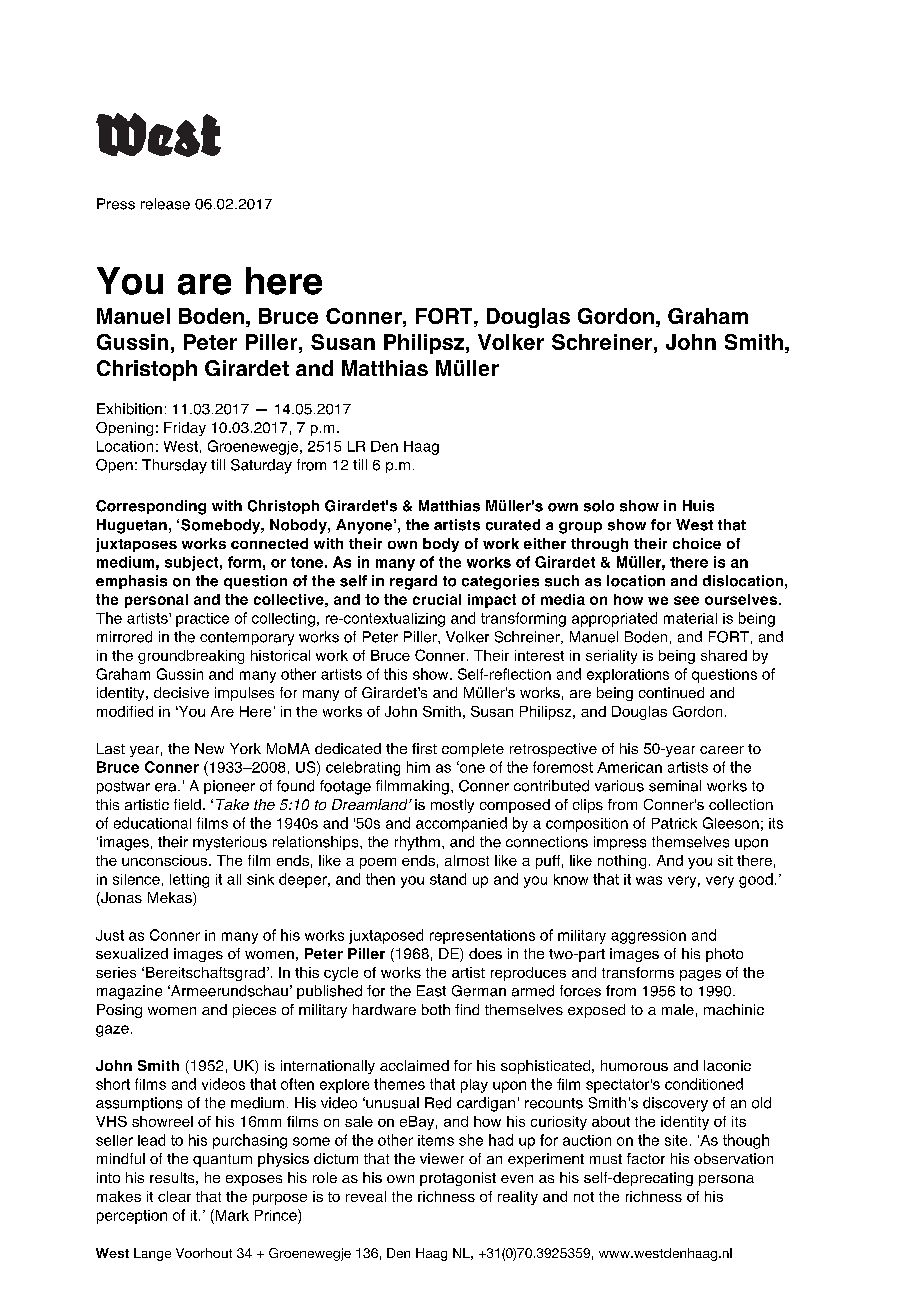  What do you see at coordinates (189, 881) in the screenshot?
I see `letting` at bounding box center [189, 881].
